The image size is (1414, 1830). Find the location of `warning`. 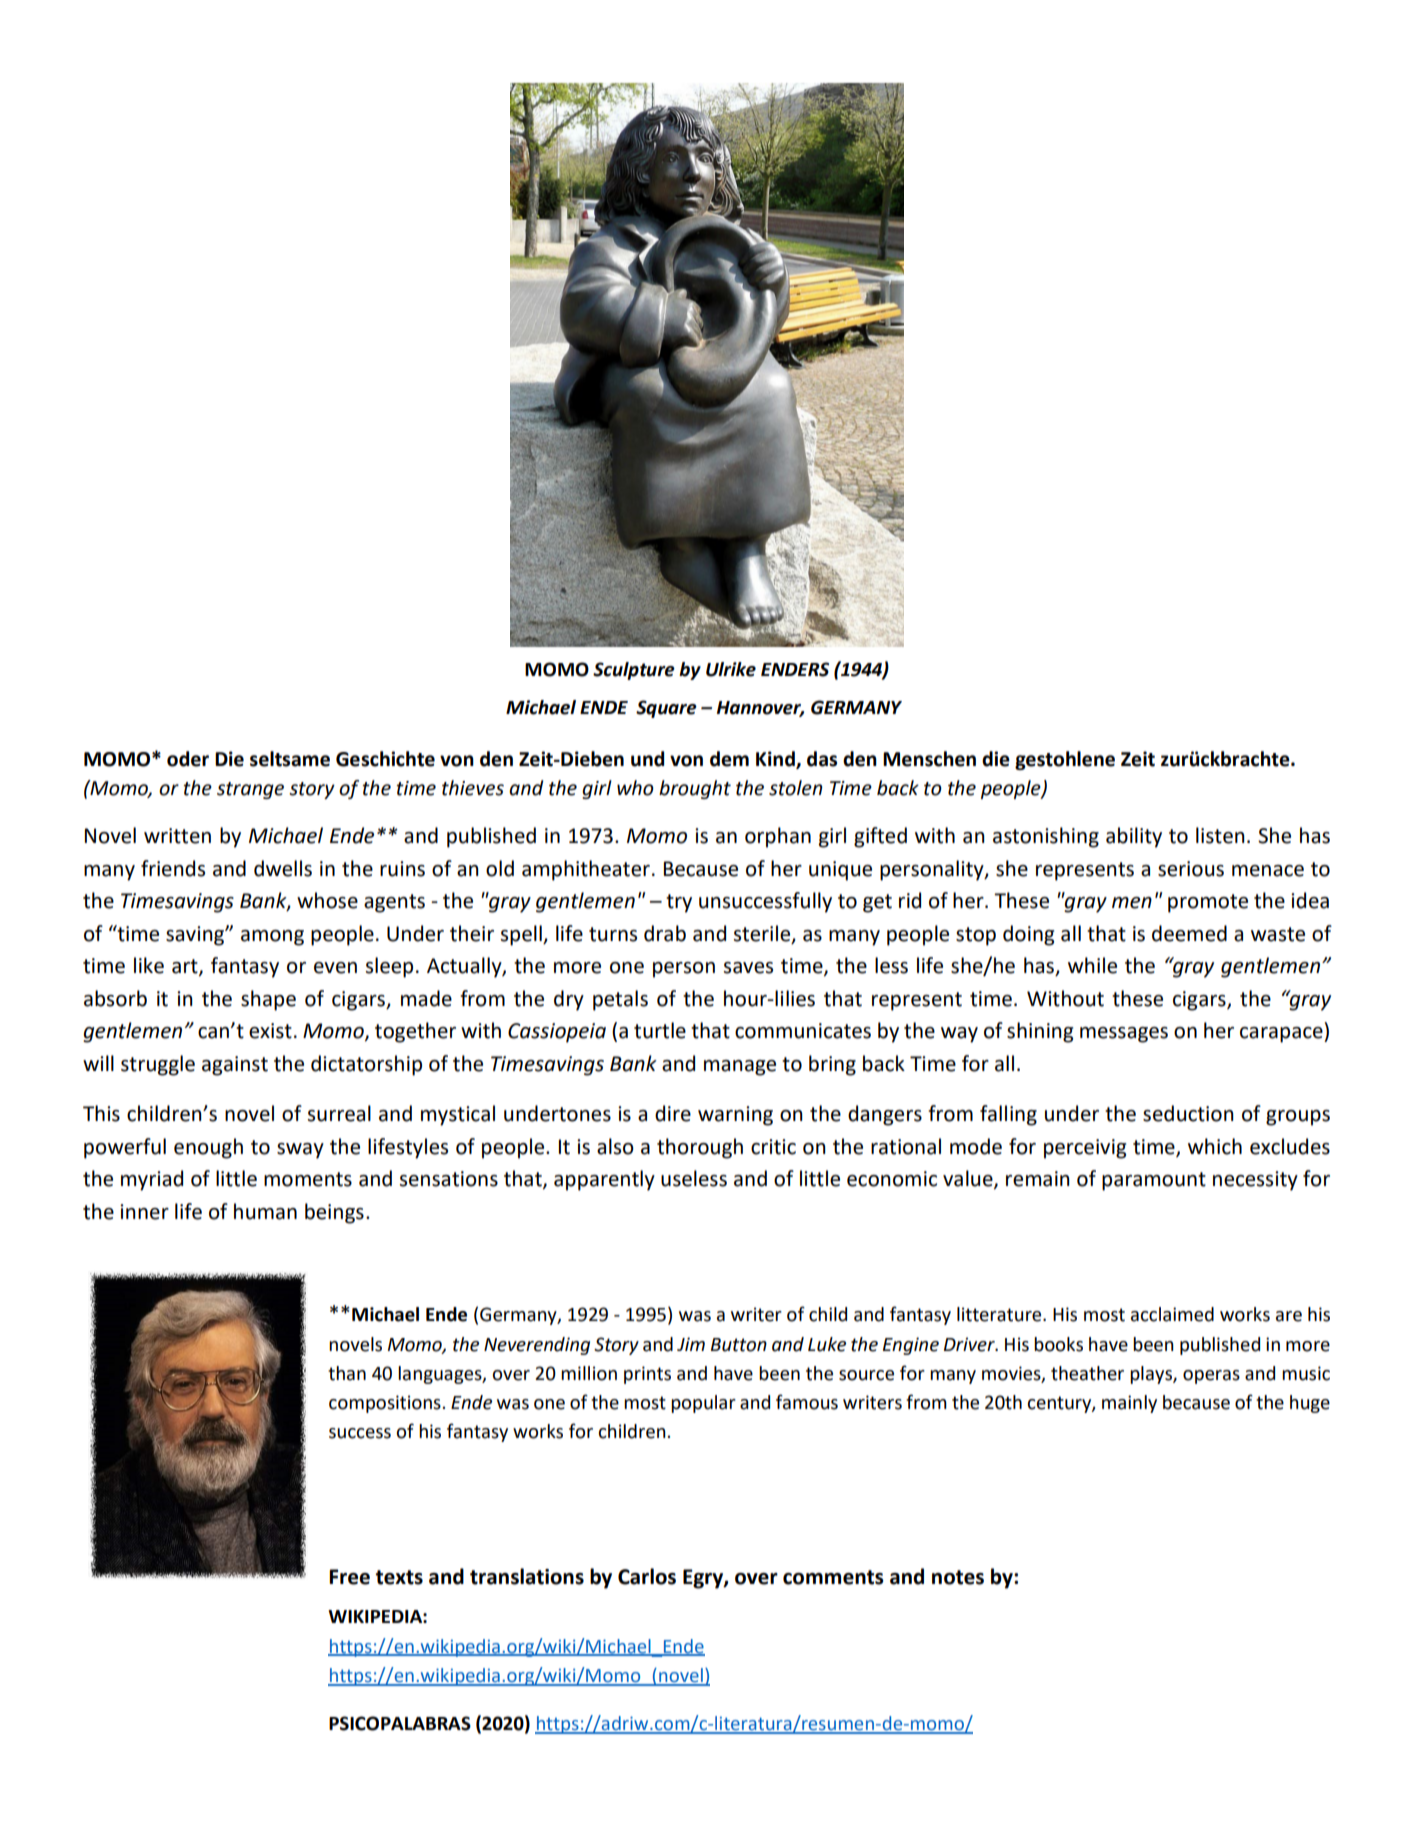

warning is located at coordinates (735, 1116).
